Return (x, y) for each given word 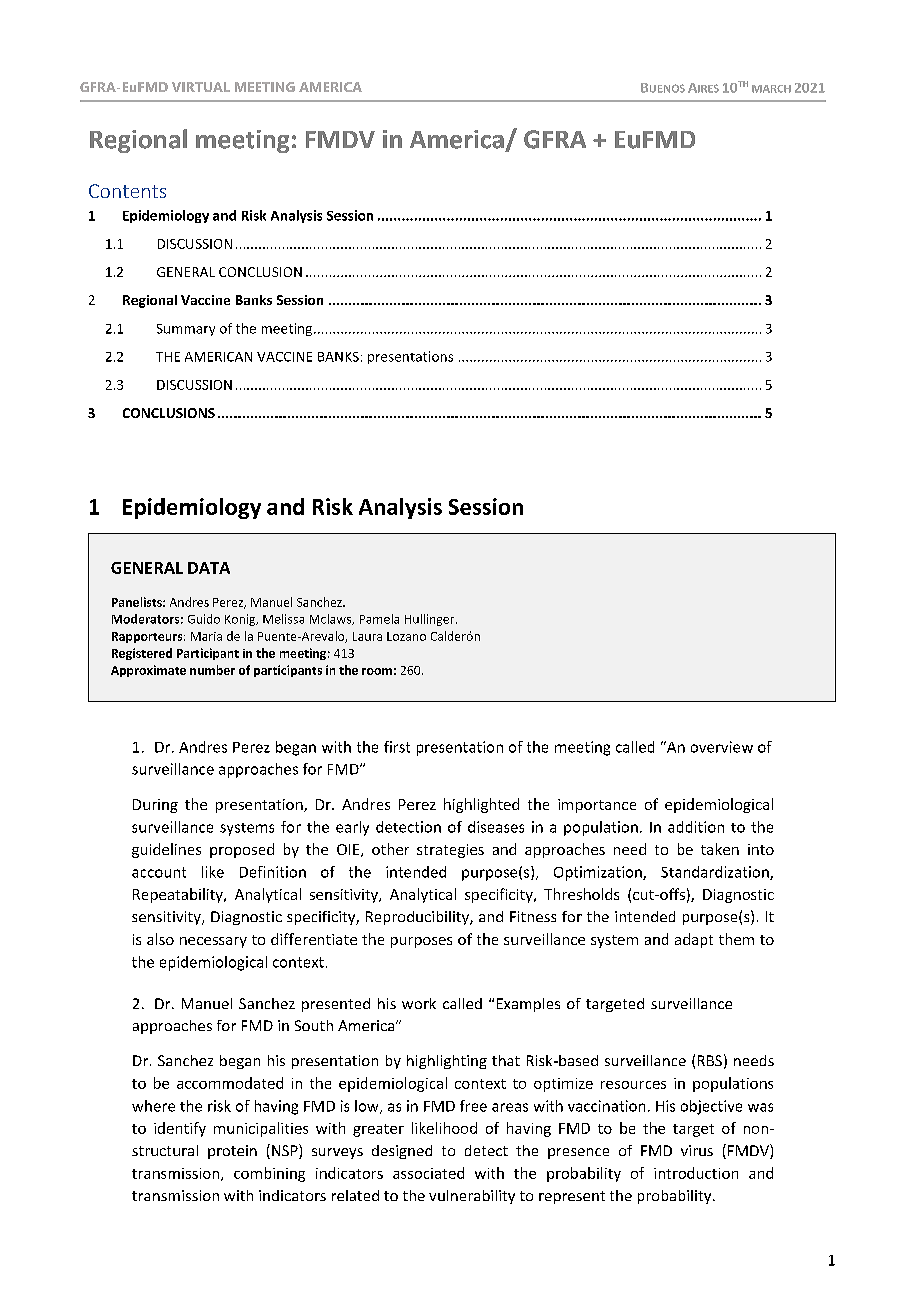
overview (722, 747)
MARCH (771, 89)
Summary (186, 330)
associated (428, 1173)
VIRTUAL (201, 87)
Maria (206, 636)
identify (180, 1129)
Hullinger (431, 620)
